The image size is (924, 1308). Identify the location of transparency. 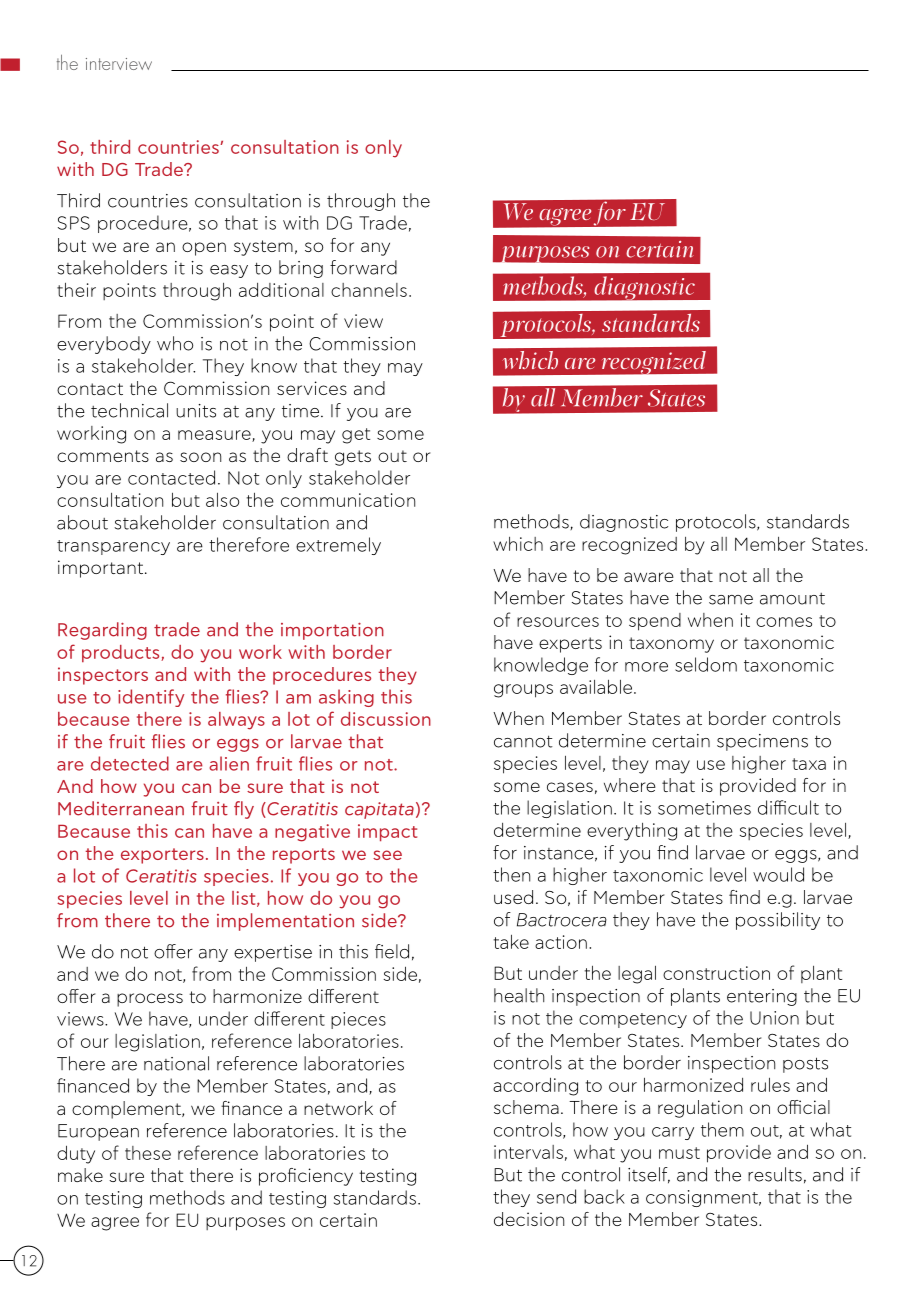
(113, 547).
